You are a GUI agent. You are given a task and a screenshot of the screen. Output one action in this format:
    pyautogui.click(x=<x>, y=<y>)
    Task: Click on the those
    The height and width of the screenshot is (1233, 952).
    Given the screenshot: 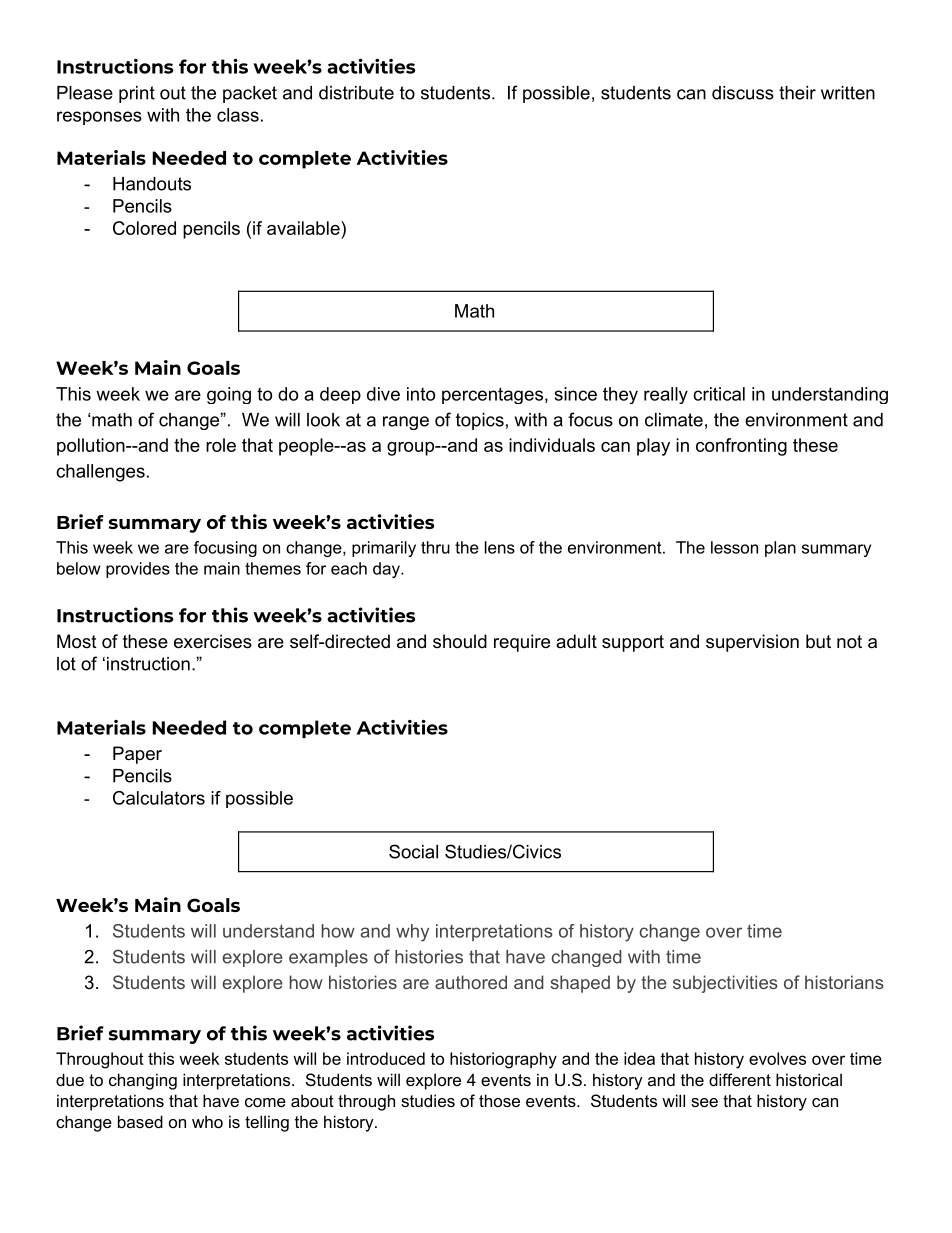 What is the action you would take?
    pyautogui.click(x=499, y=1100)
